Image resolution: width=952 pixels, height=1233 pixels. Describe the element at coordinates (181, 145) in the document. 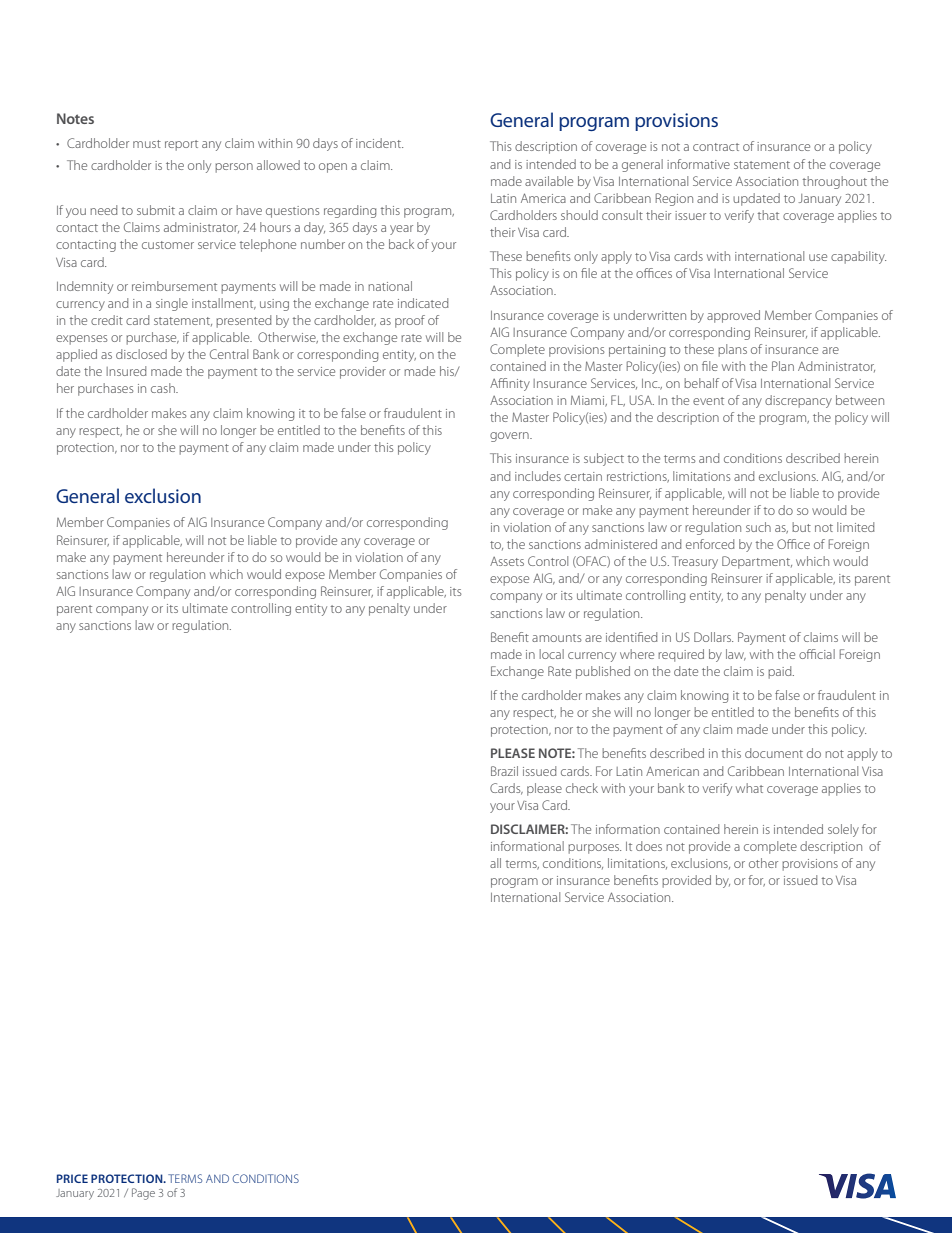

I see `report` at that location.
